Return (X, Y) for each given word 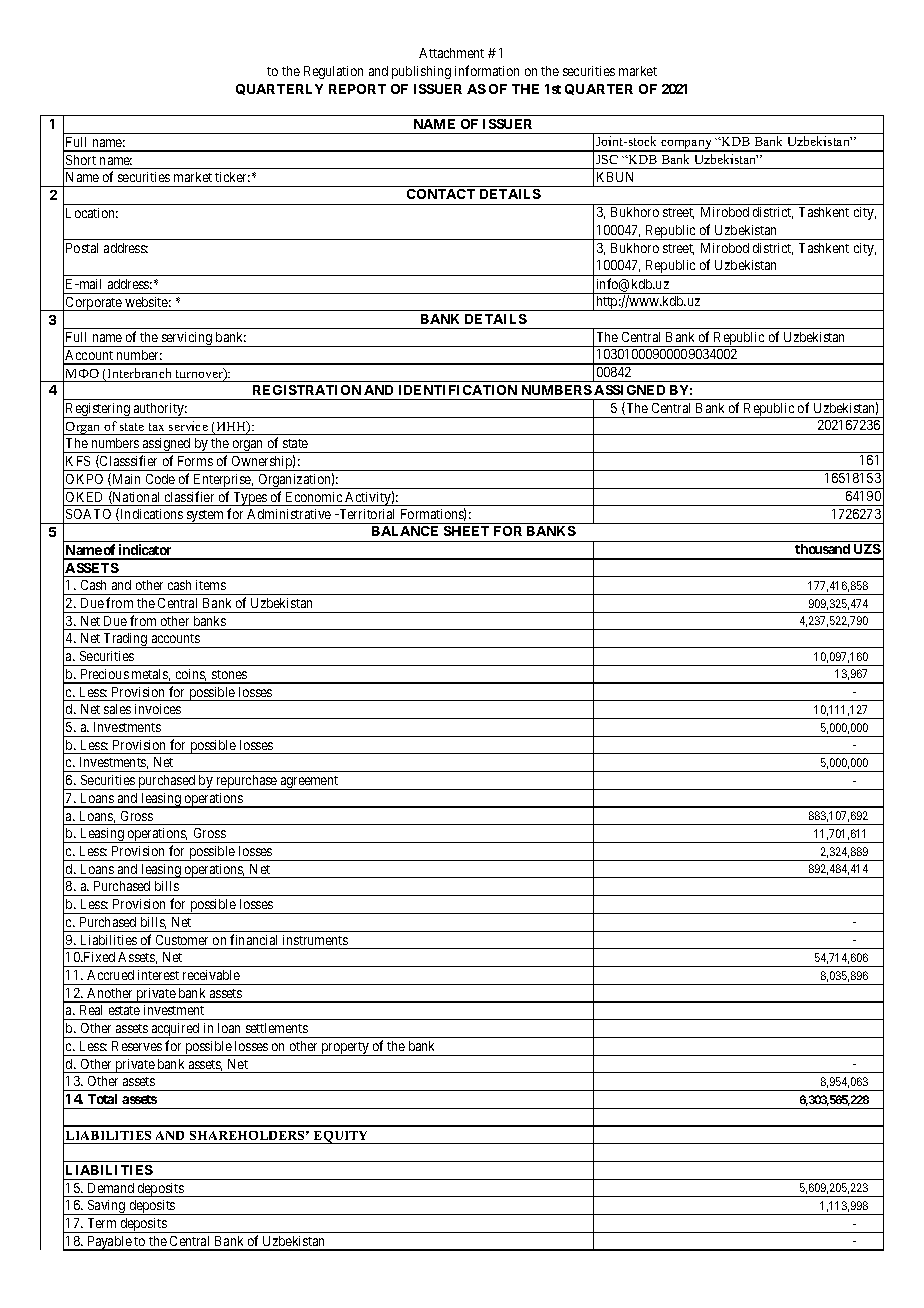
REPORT (357, 89)
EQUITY (341, 1137)
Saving (106, 1207)
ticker (232, 177)
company (686, 146)
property (345, 1049)
